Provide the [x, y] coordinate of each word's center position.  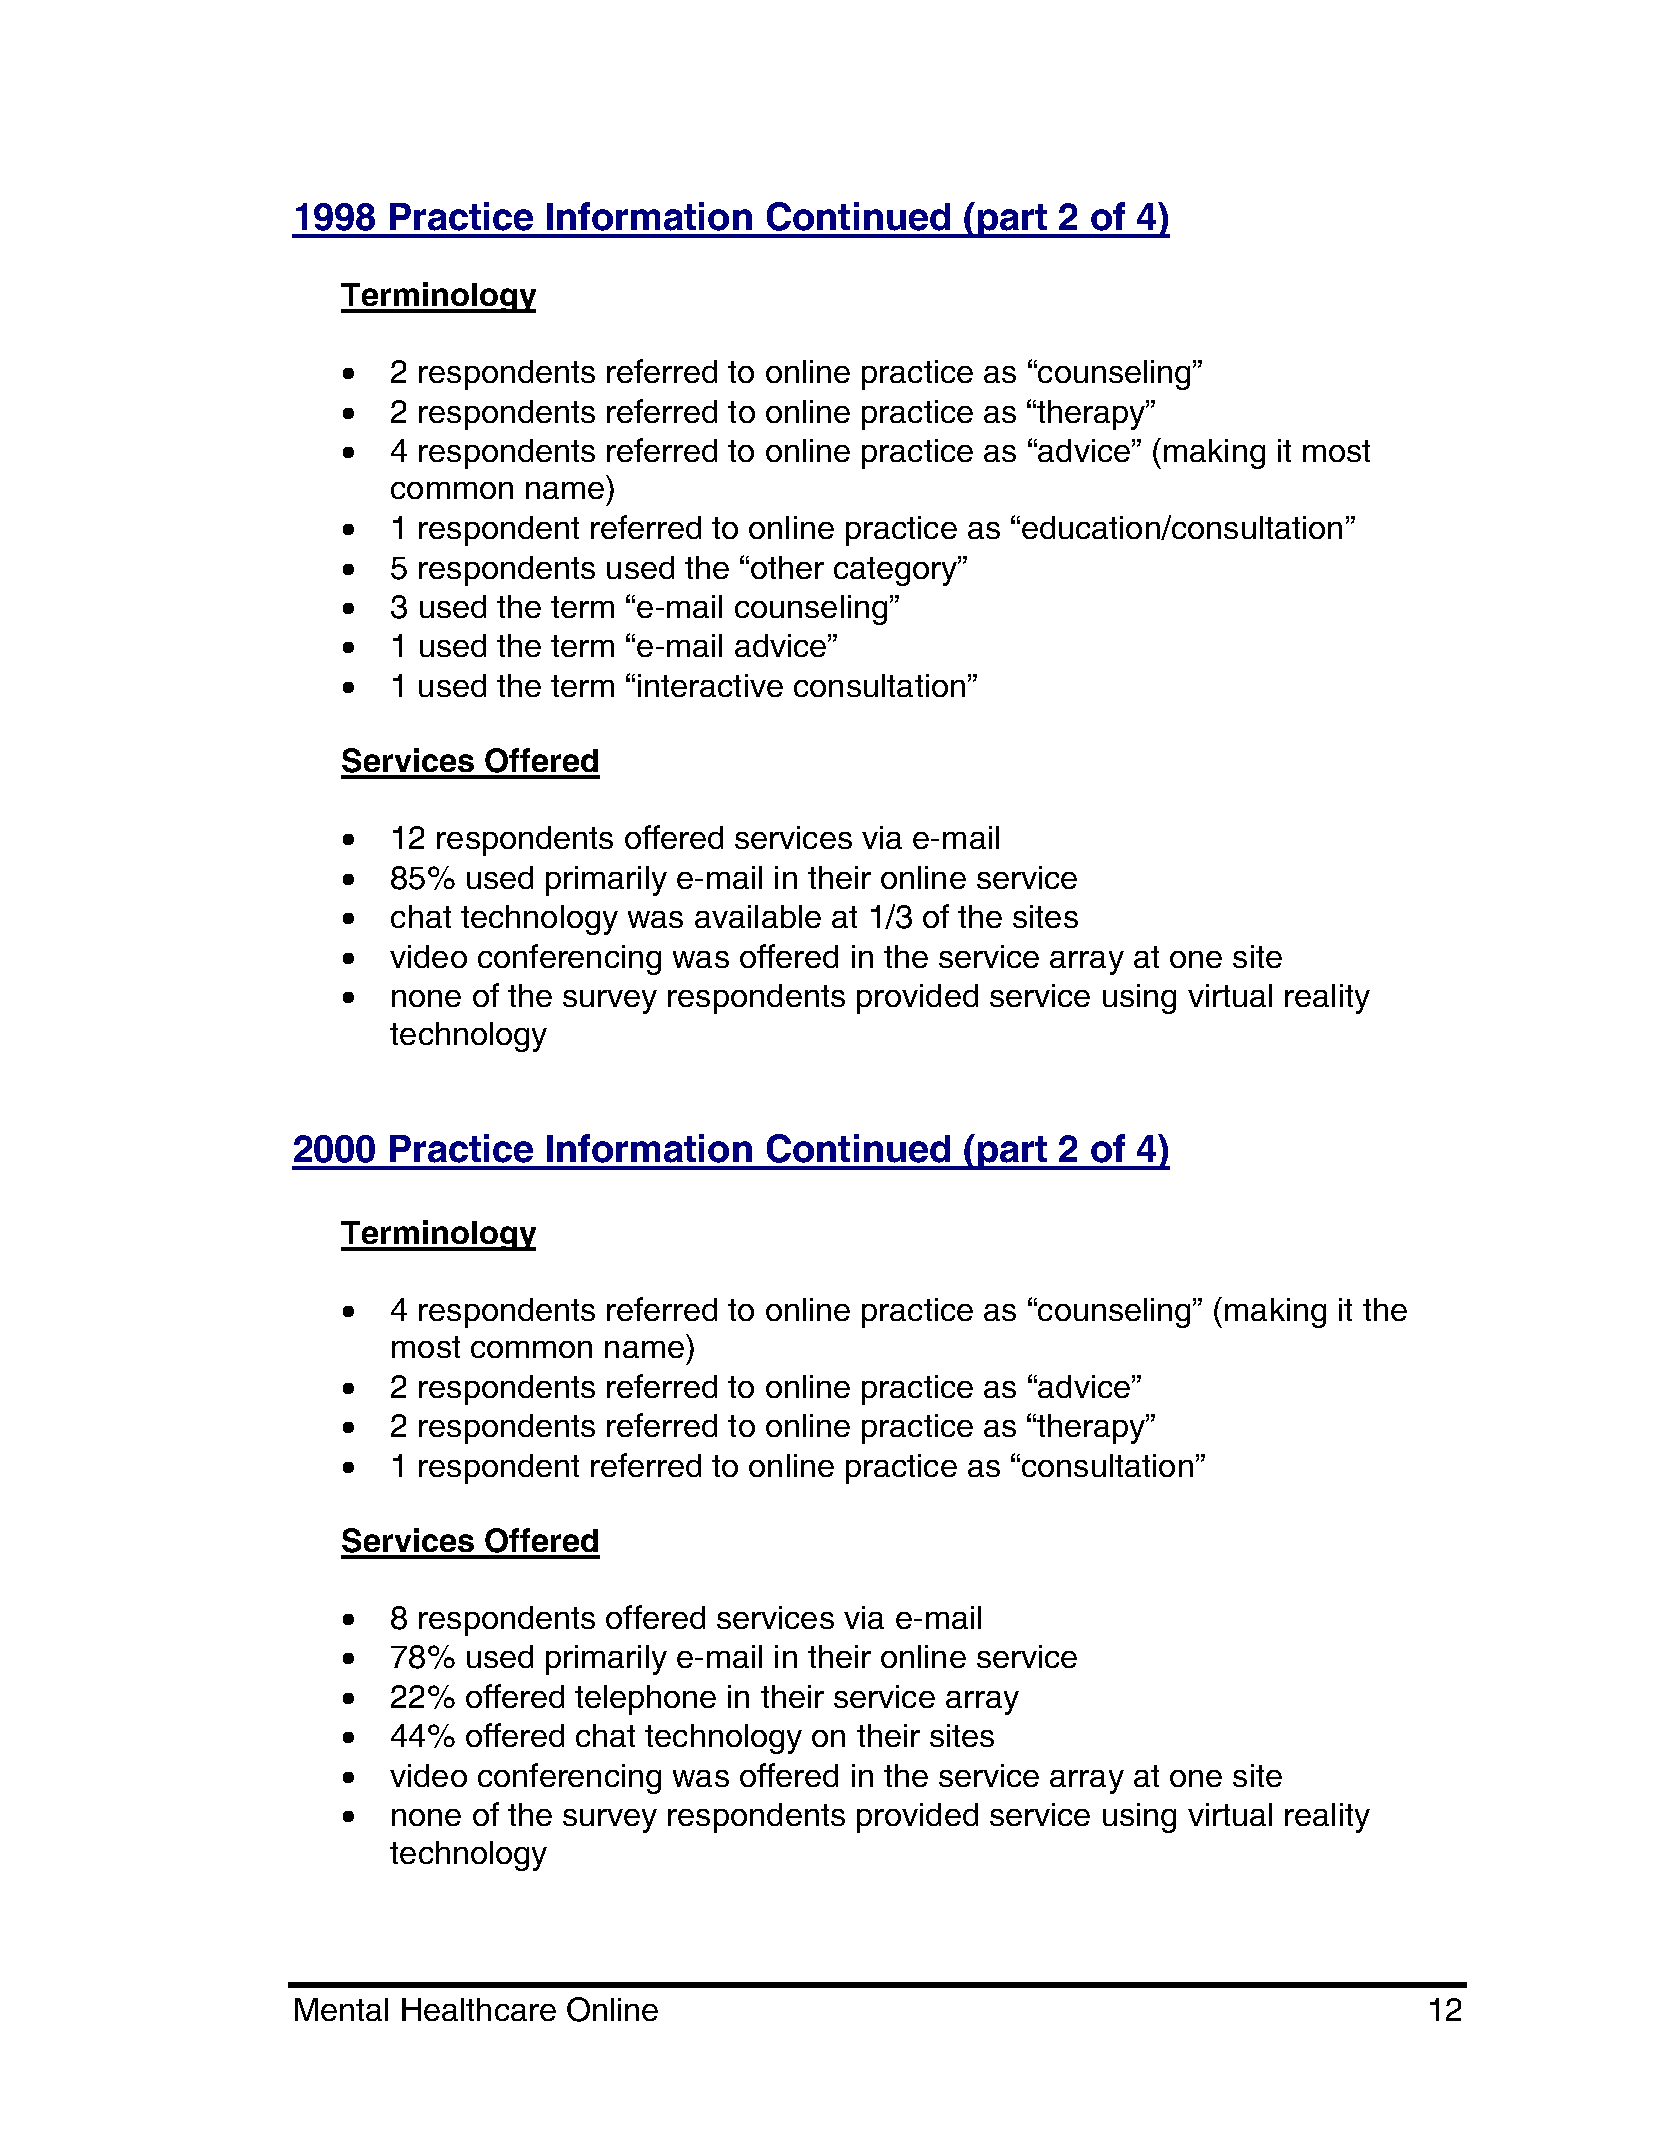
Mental [341, 2009]
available [758, 916]
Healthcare [479, 2009]
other [787, 567]
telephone [645, 1700]
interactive [710, 685]
